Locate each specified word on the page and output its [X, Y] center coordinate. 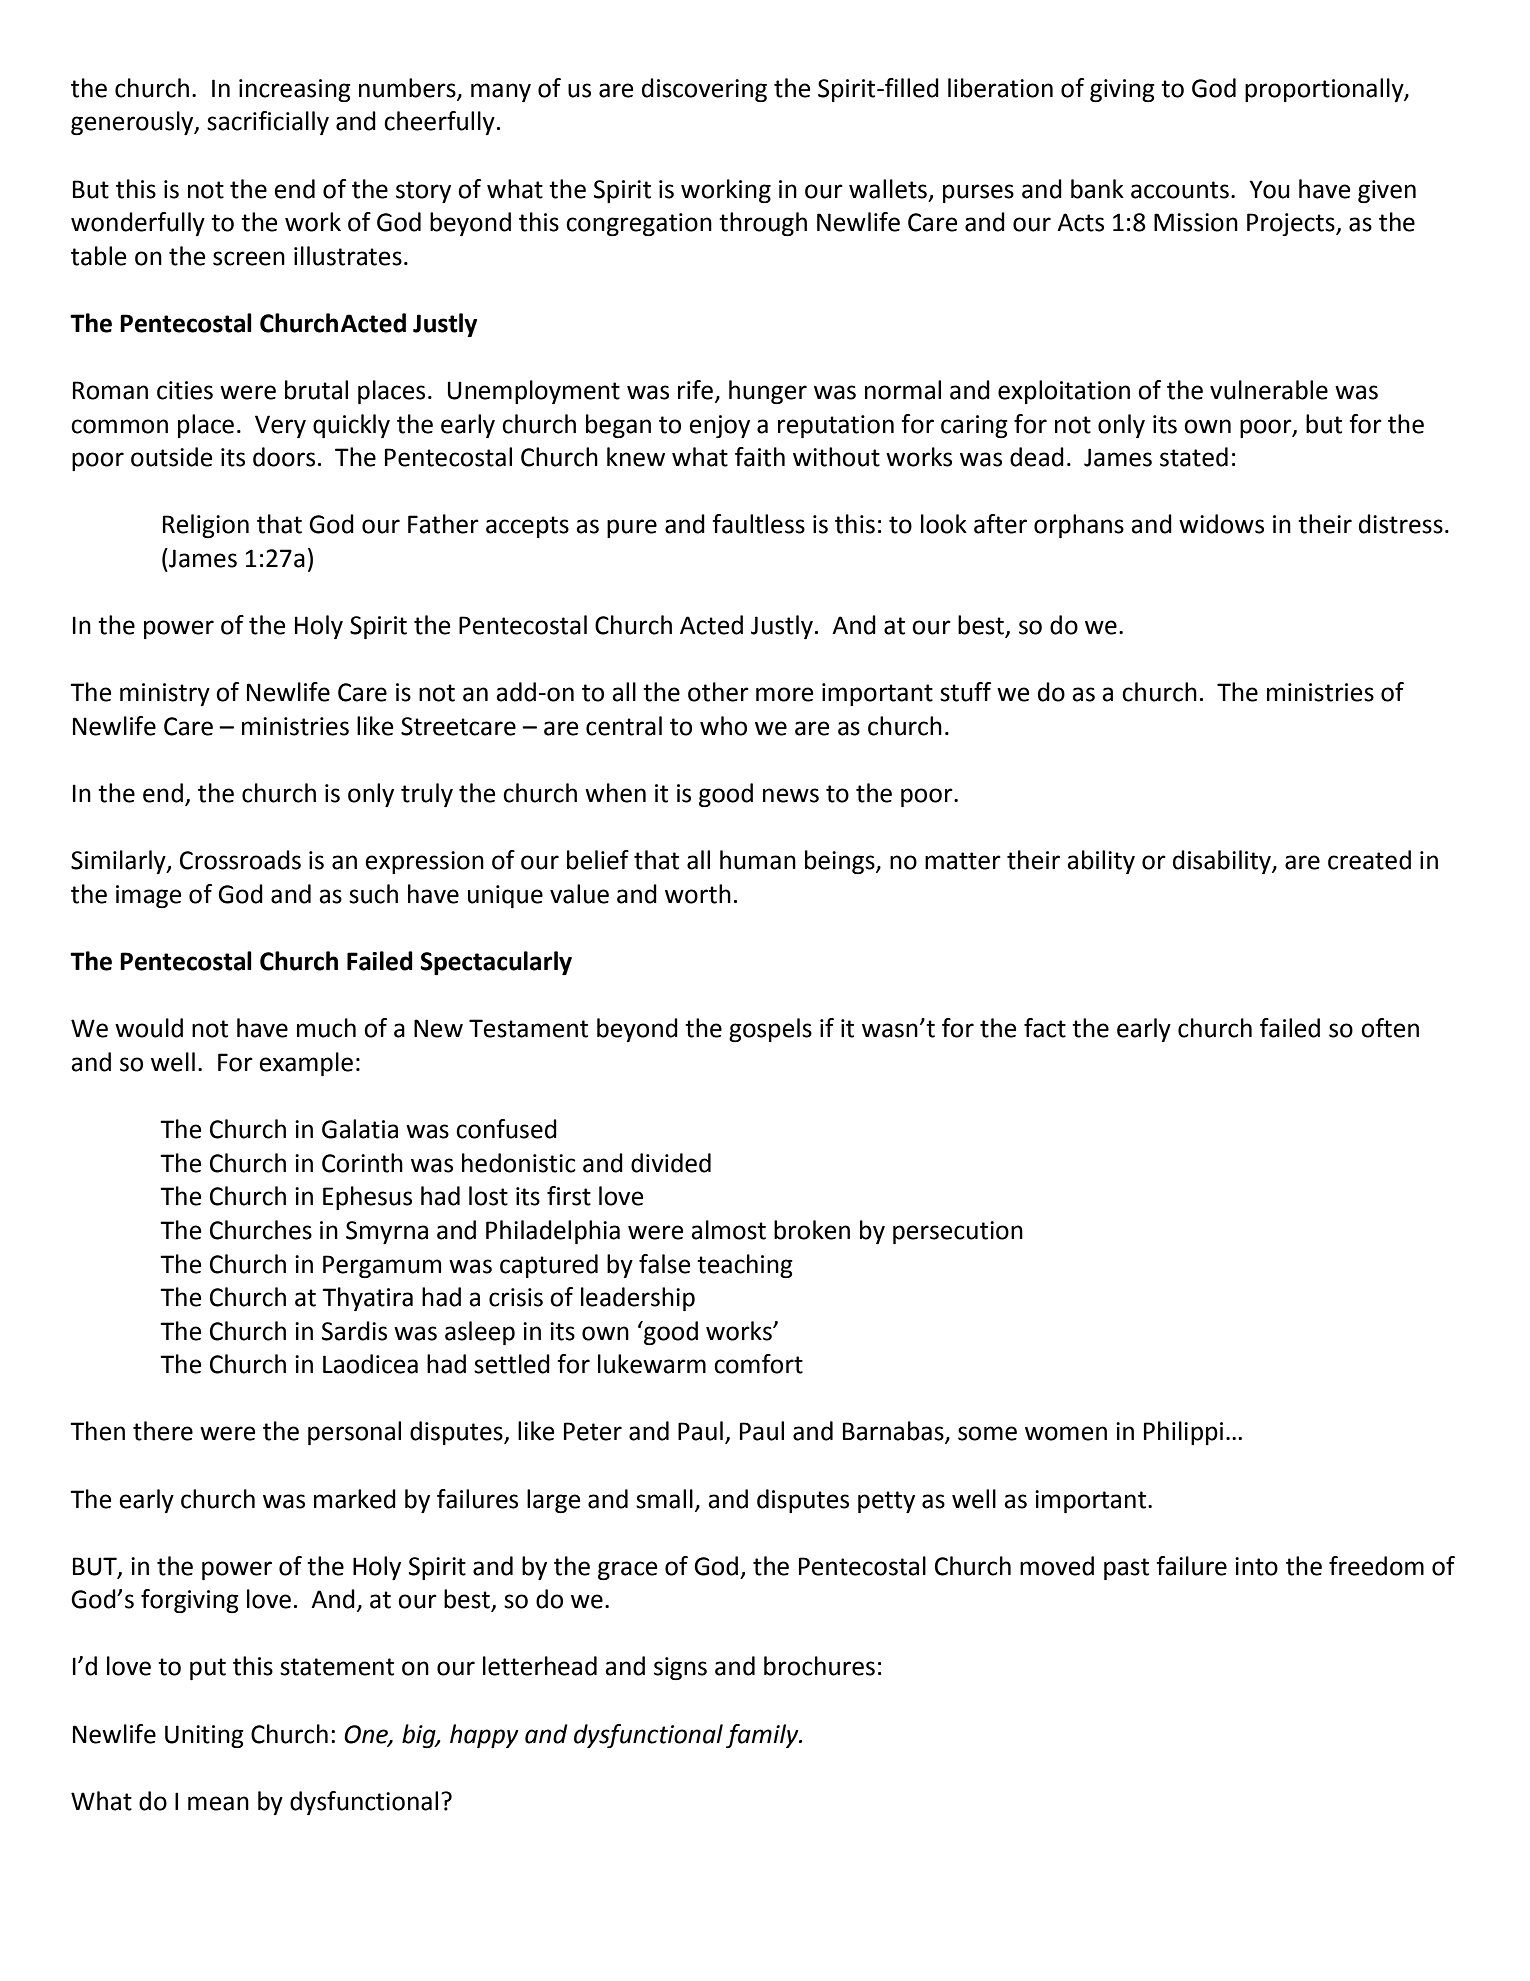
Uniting [204, 1736]
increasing [295, 90]
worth [698, 894]
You [1269, 189]
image [148, 896]
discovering [704, 90]
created [1369, 860]
